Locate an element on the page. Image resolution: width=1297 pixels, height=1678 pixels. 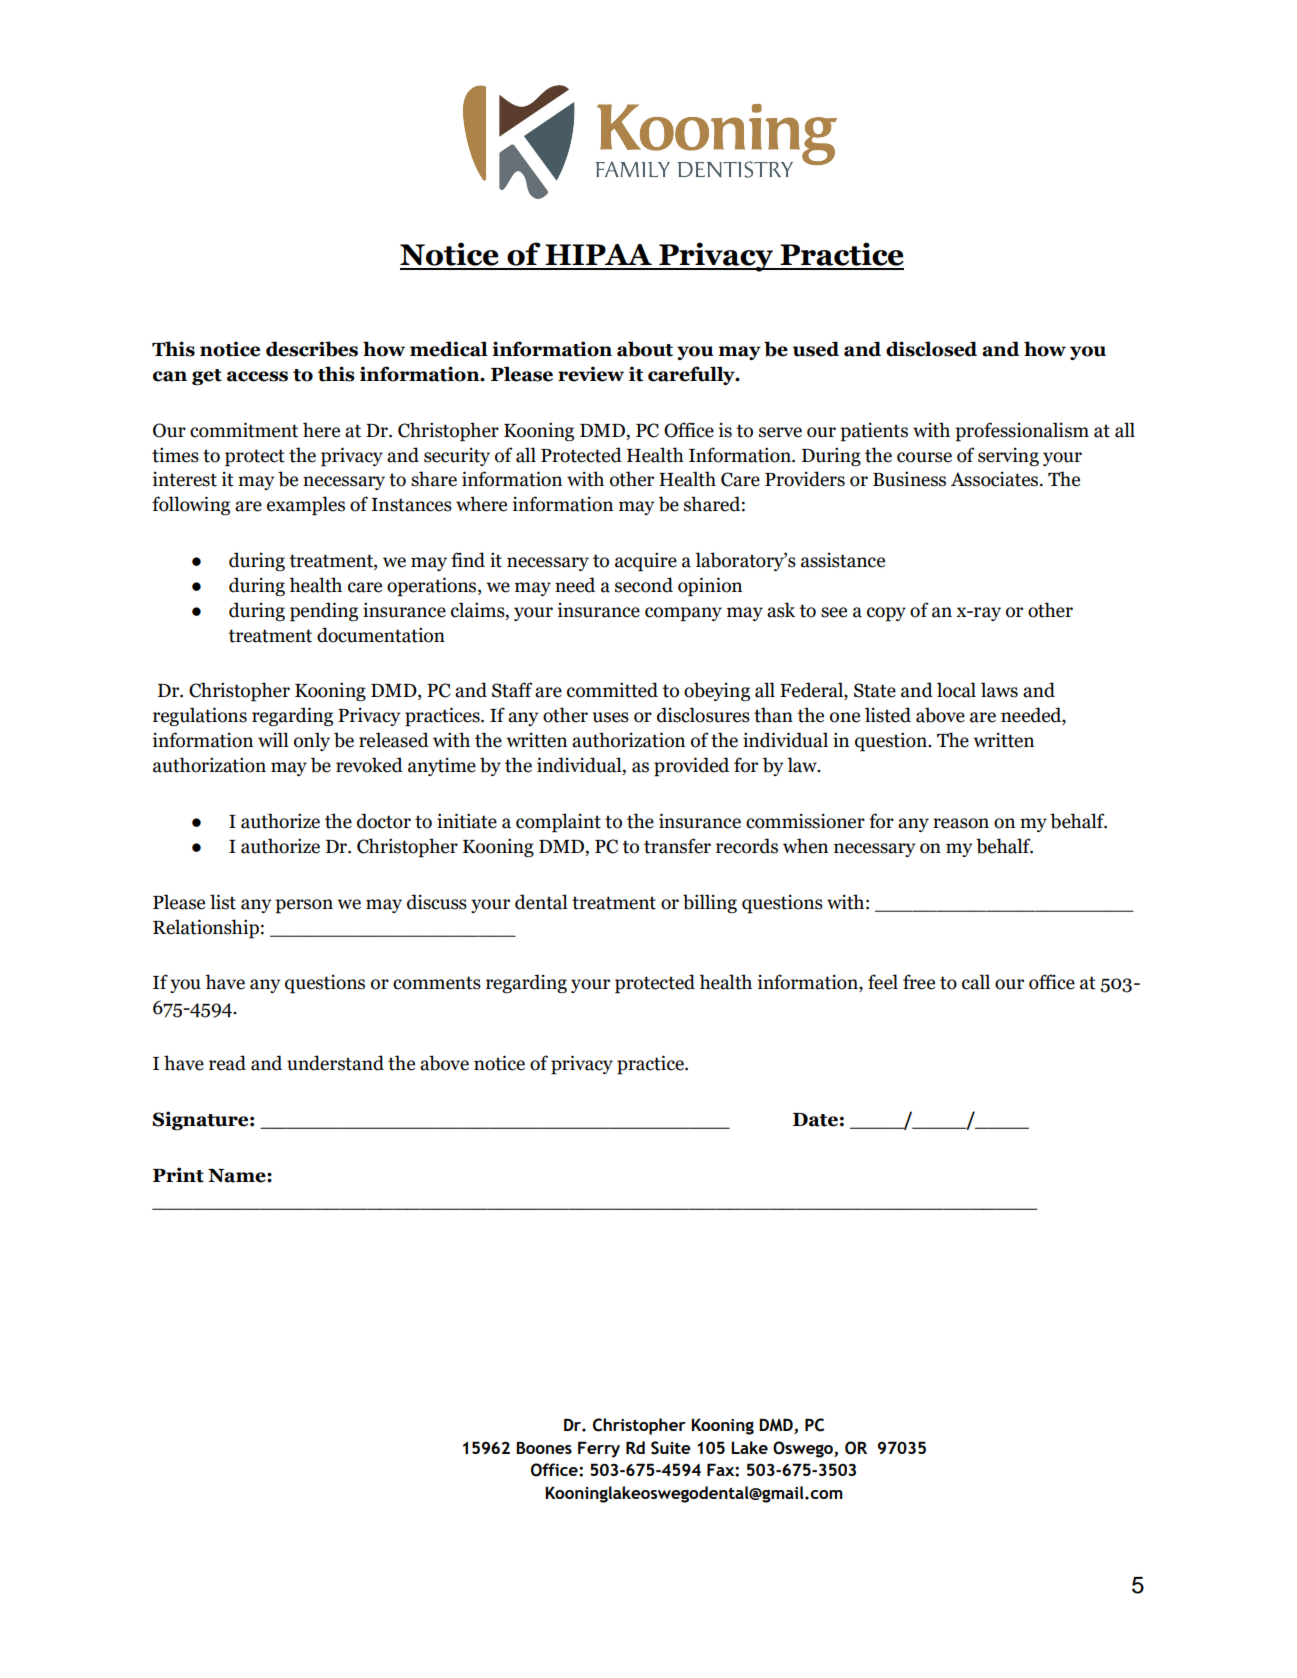
disclosed is located at coordinates (931, 349).
